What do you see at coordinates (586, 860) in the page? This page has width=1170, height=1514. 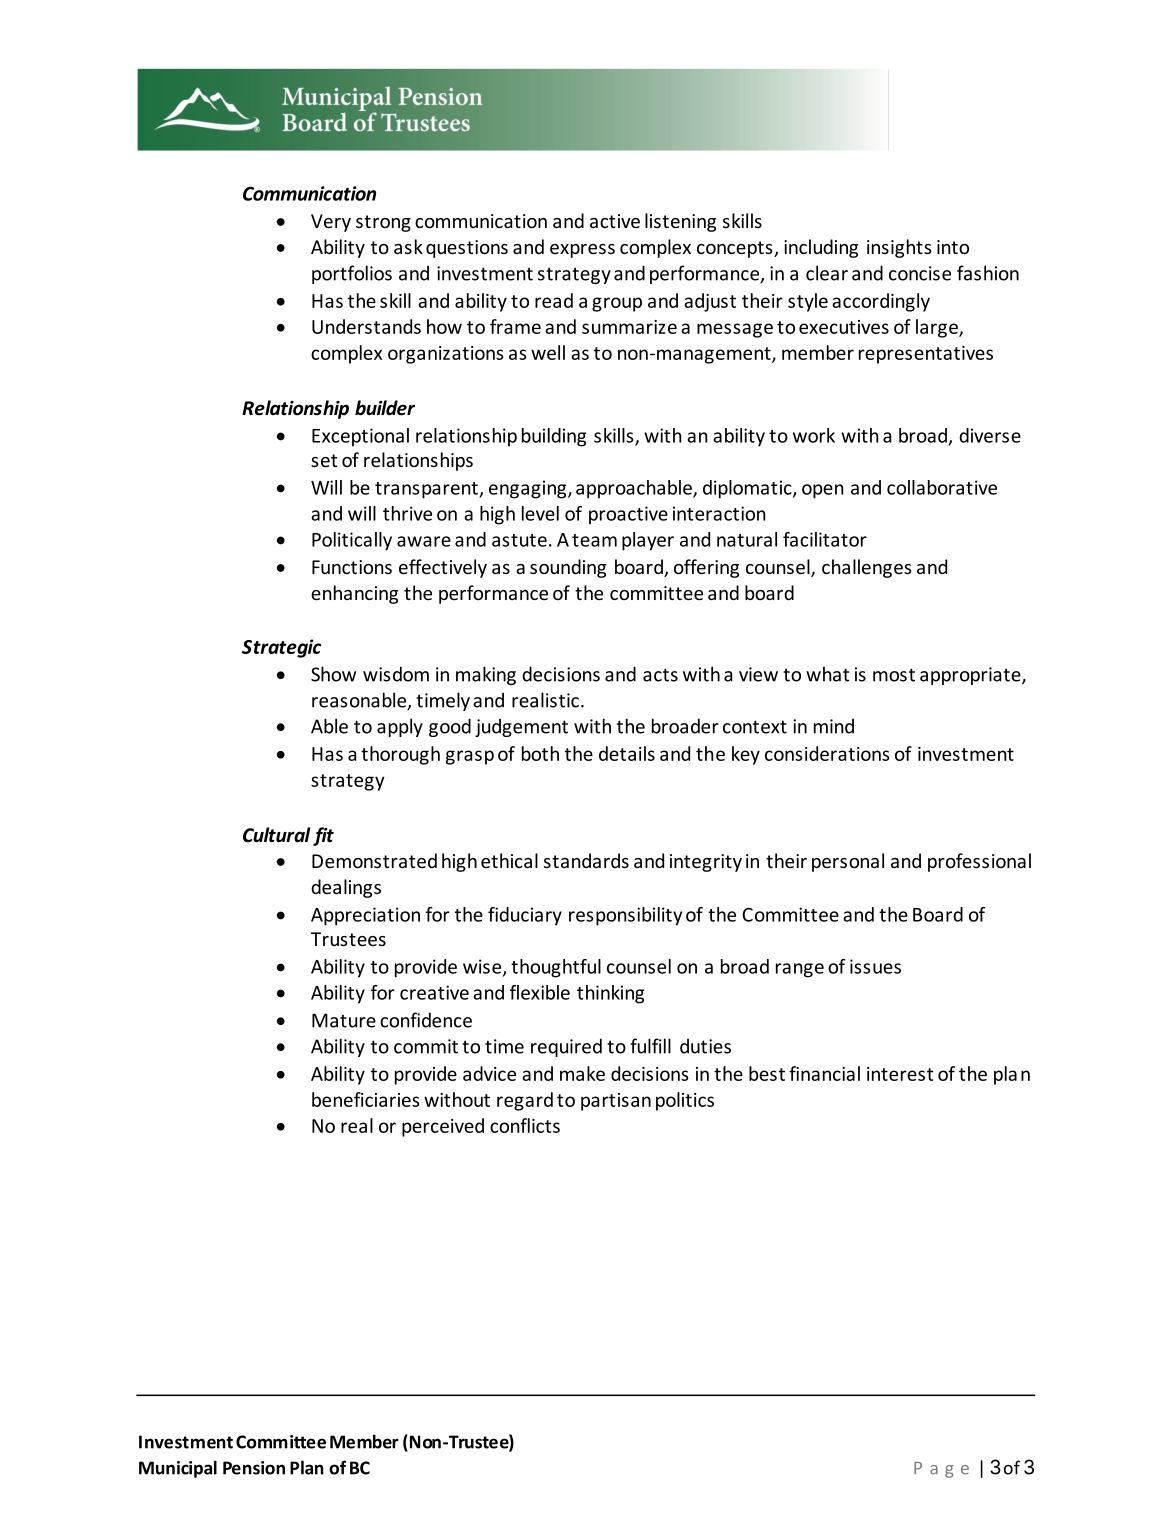 I see `standards` at bounding box center [586, 860].
